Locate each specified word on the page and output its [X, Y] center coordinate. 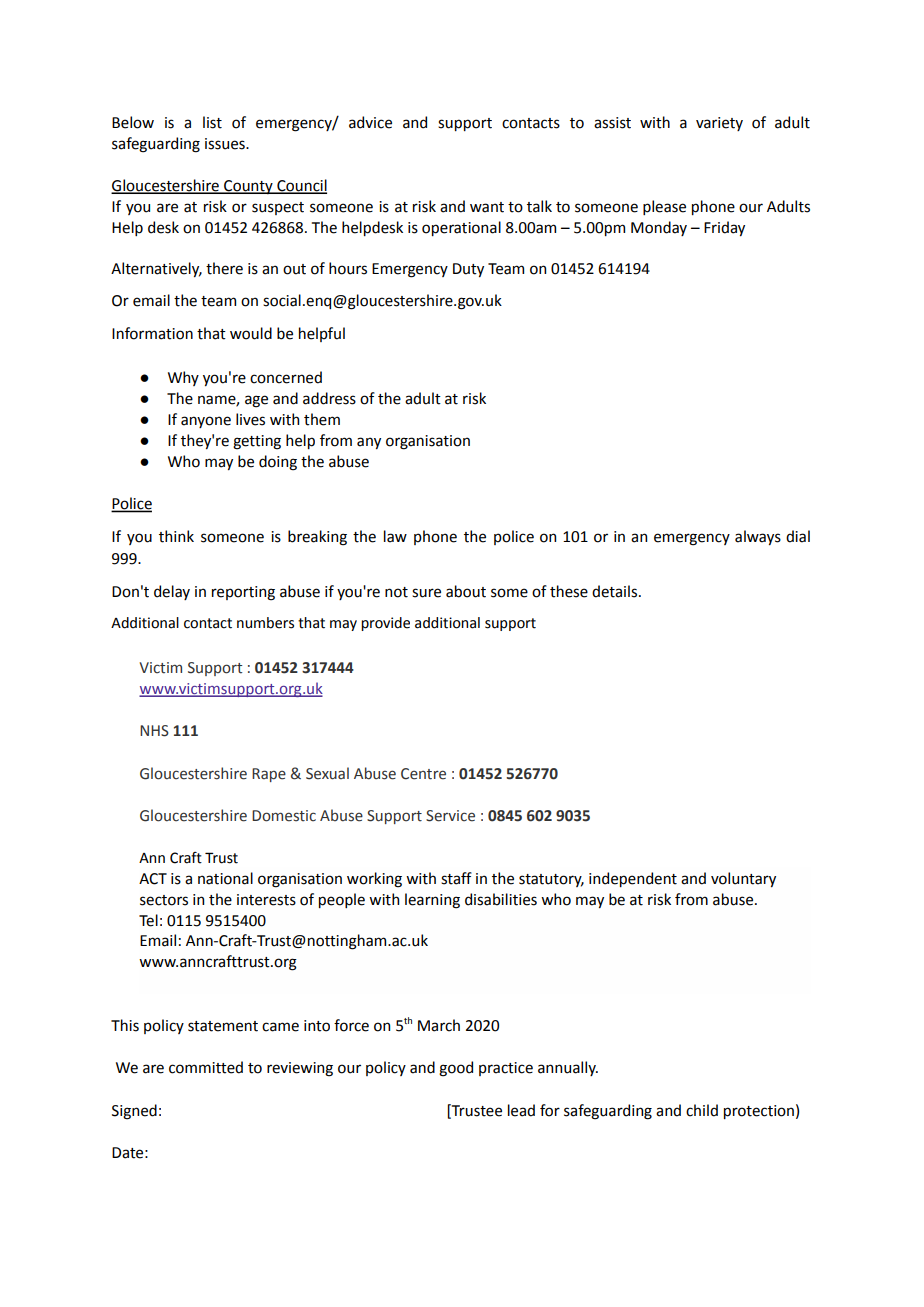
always [758, 537]
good [456, 1069]
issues [226, 144]
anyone [206, 422]
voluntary [743, 879]
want [487, 207]
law [395, 536]
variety [719, 124]
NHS [154, 731]
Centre [423, 774]
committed [206, 1067]
